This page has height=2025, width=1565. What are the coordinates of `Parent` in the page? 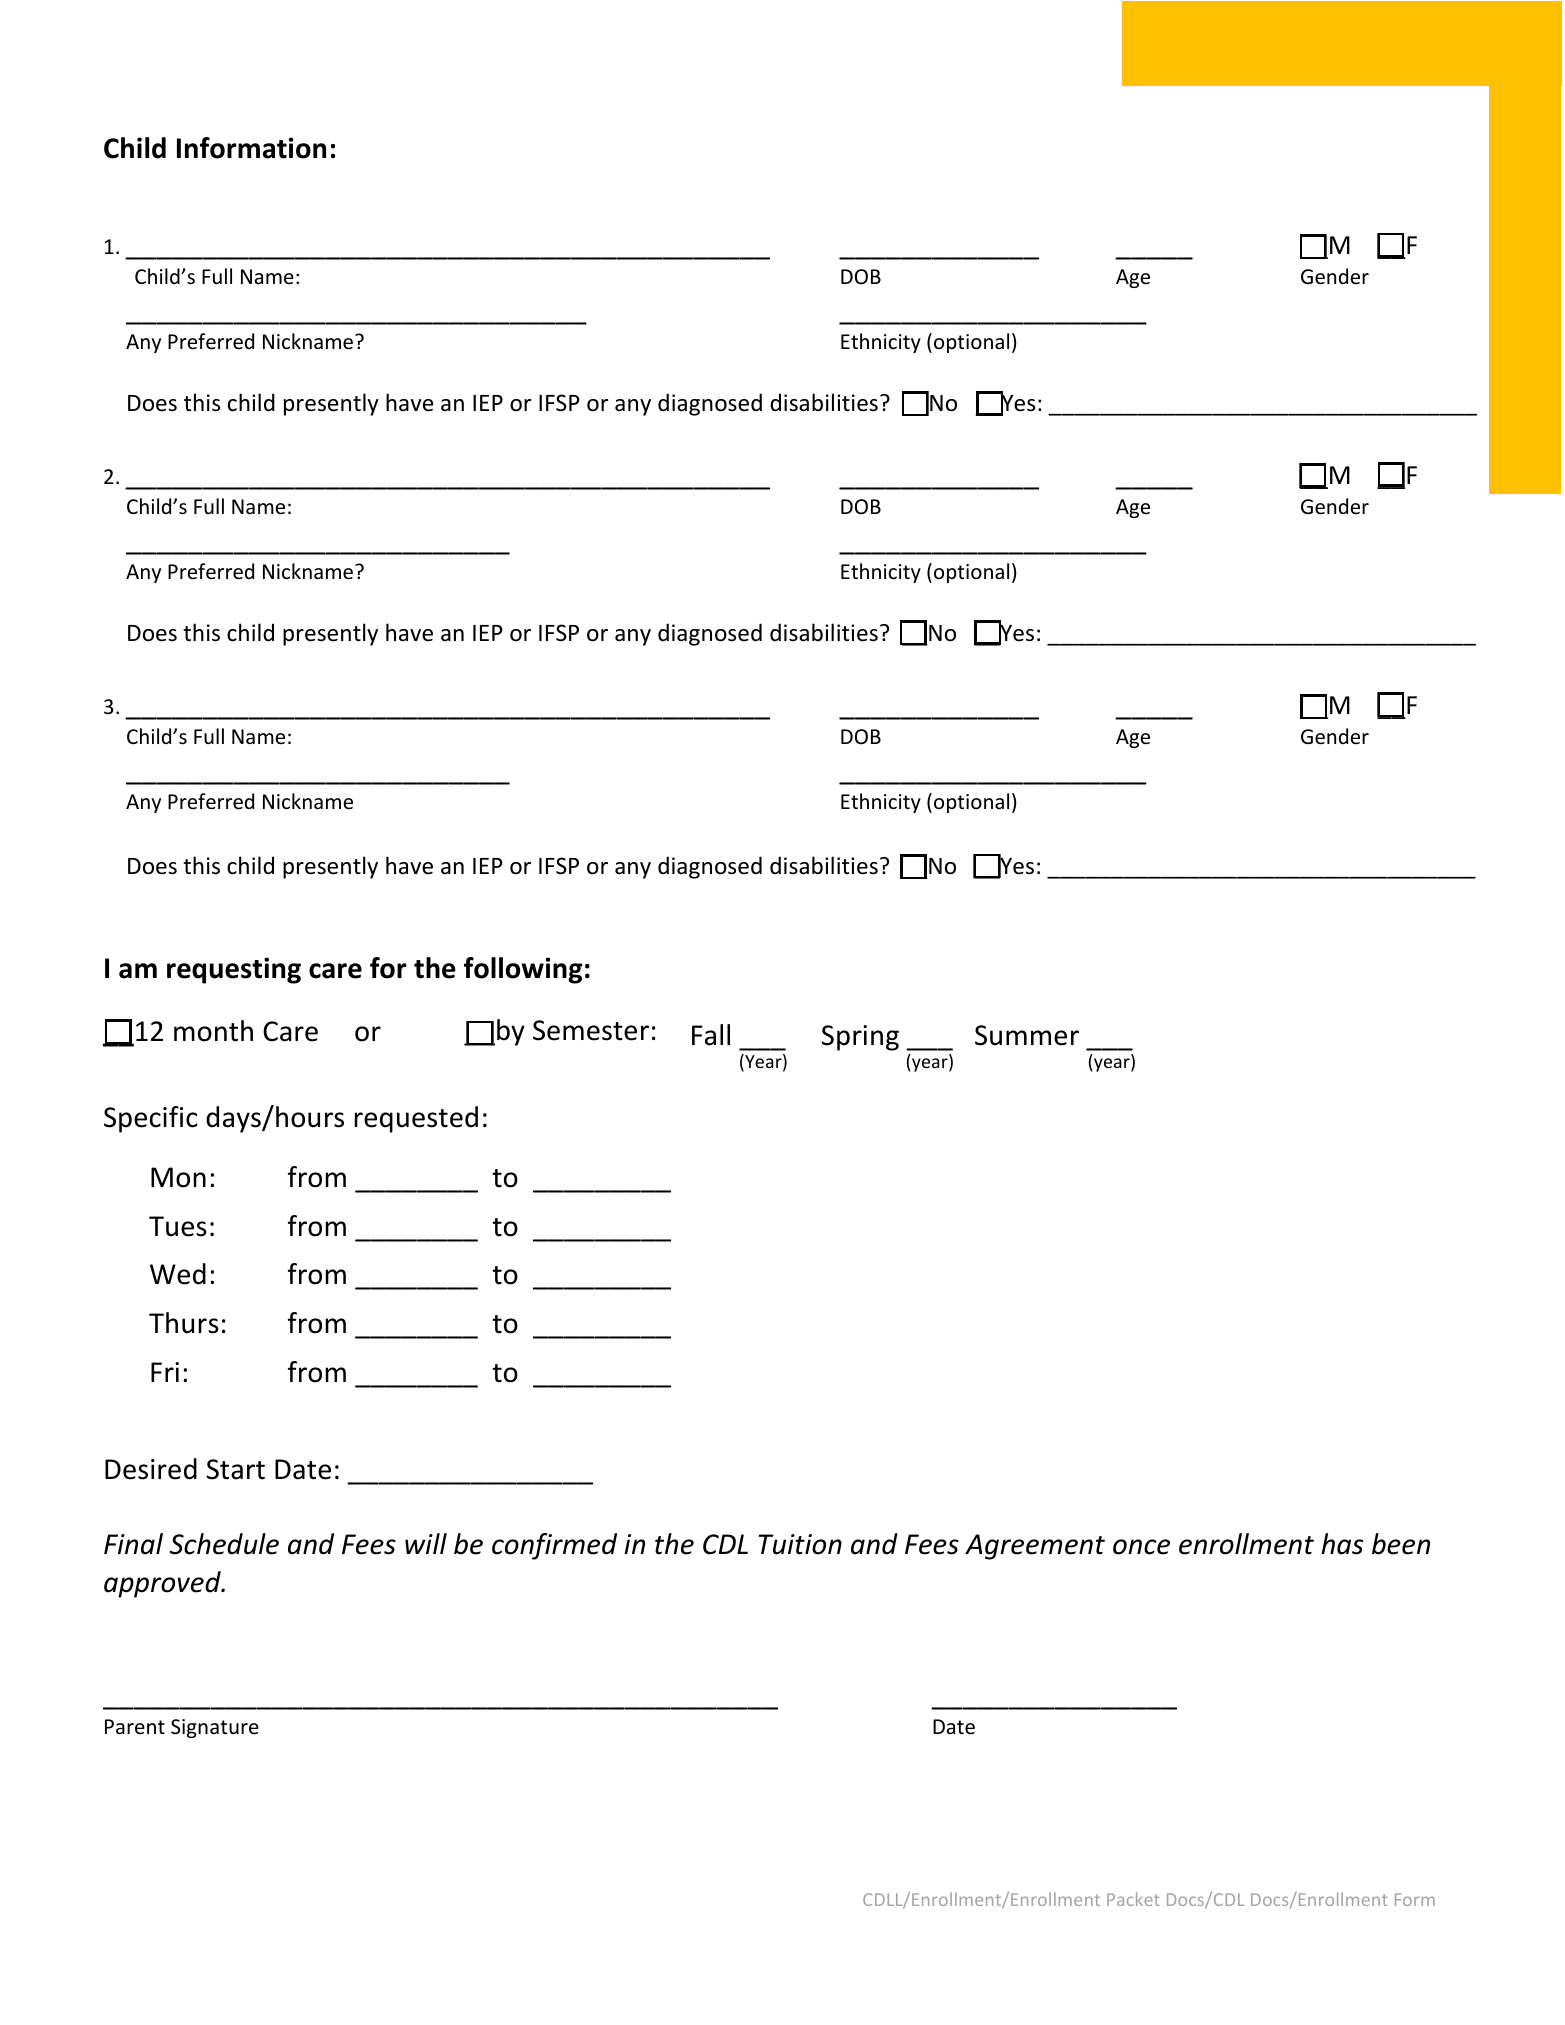 It's located at (135, 1726).
